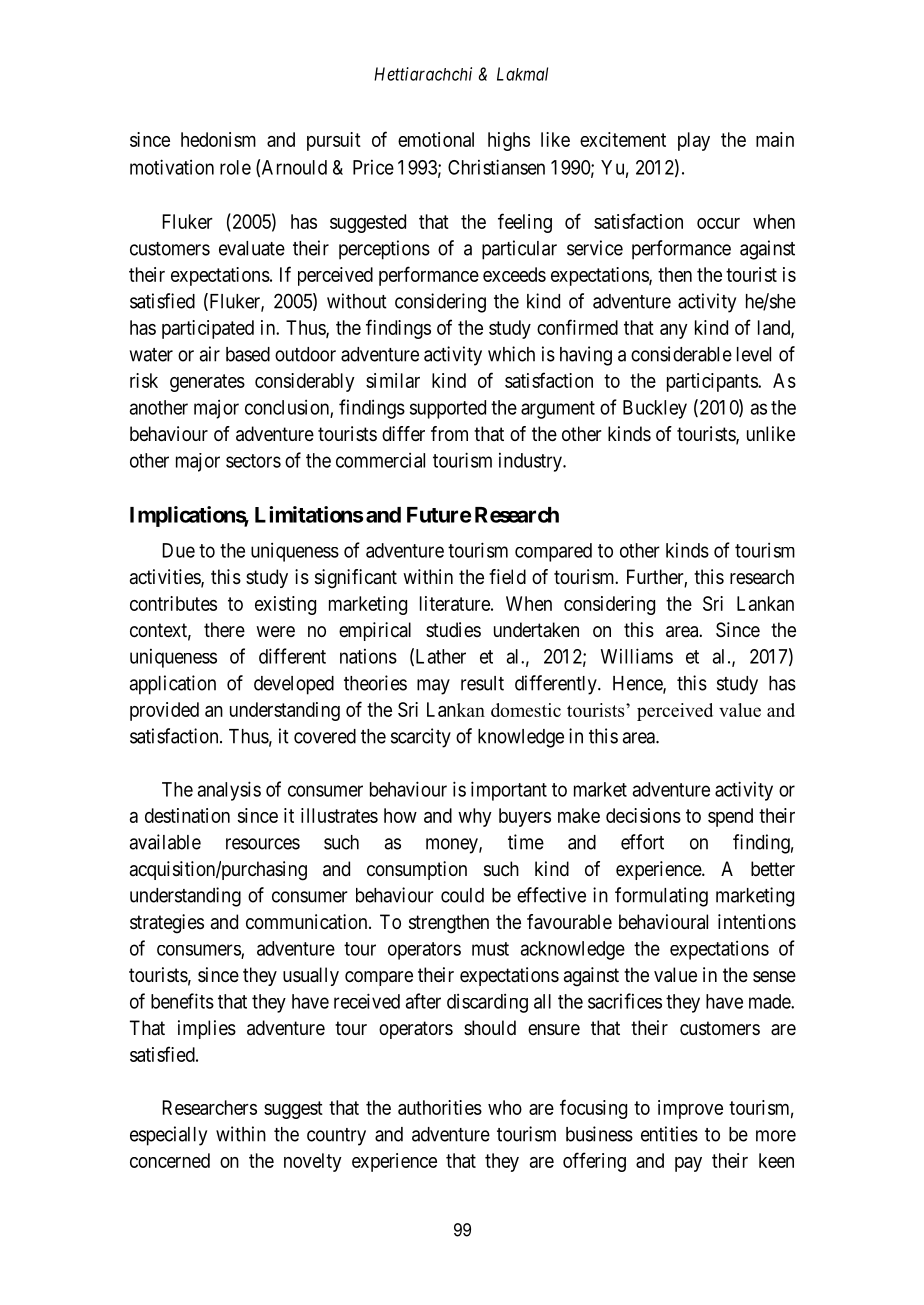  What do you see at coordinates (694, 141) in the screenshot?
I see `play` at bounding box center [694, 141].
